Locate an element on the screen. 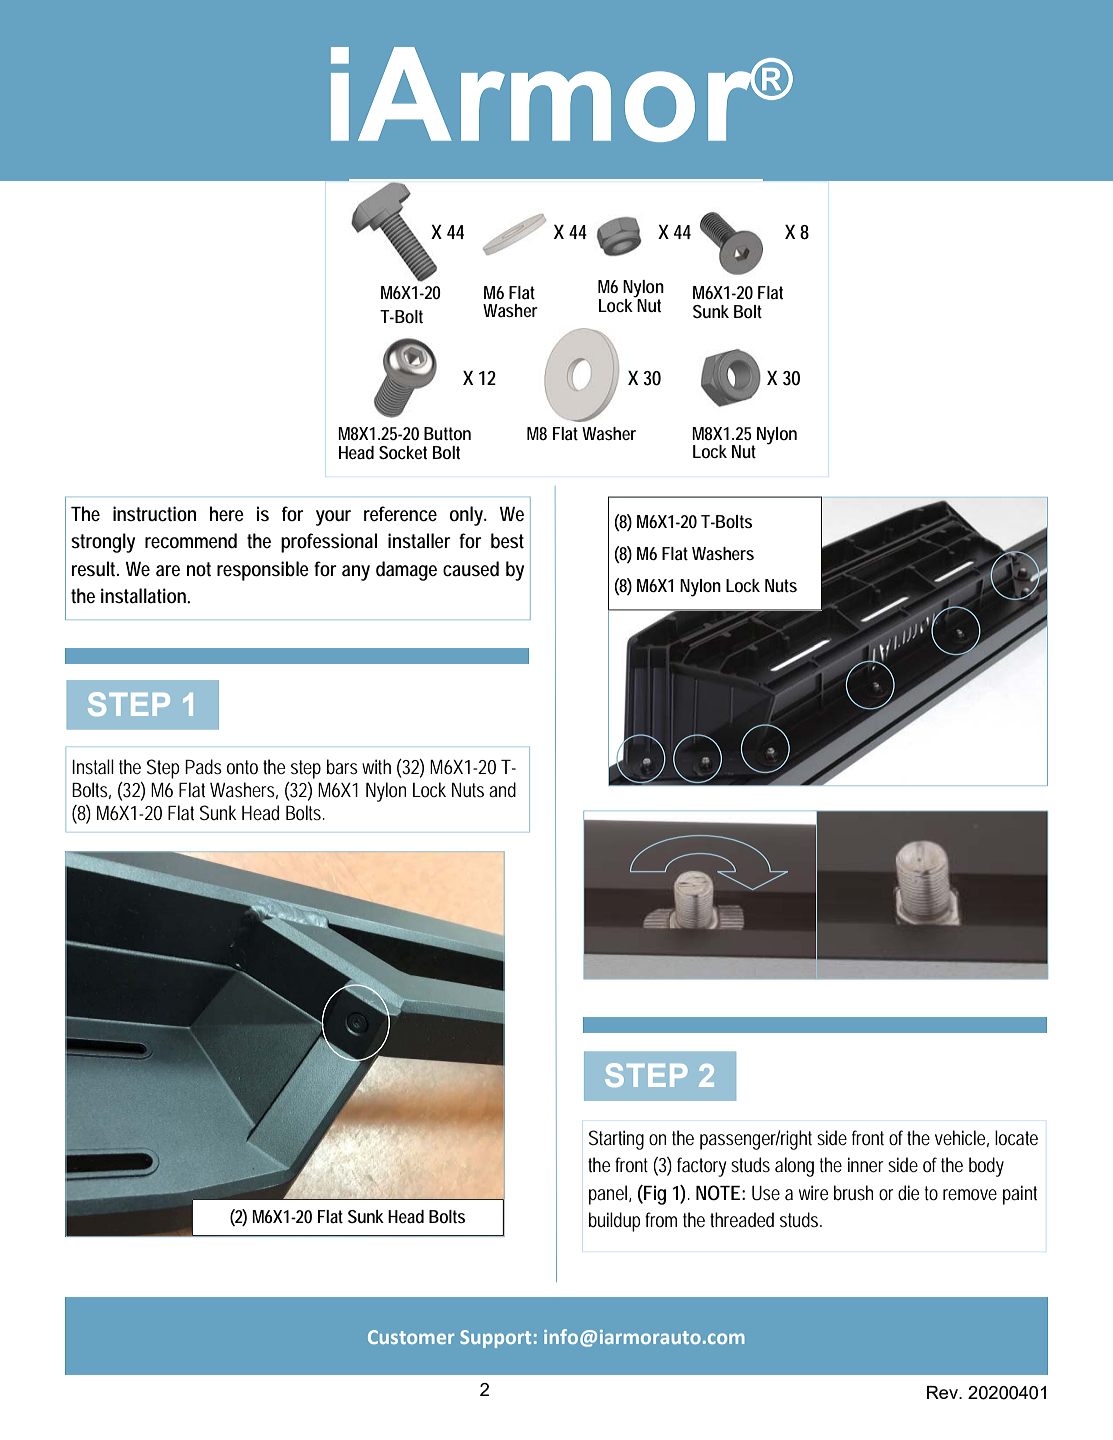  Pads is located at coordinates (203, 767).
